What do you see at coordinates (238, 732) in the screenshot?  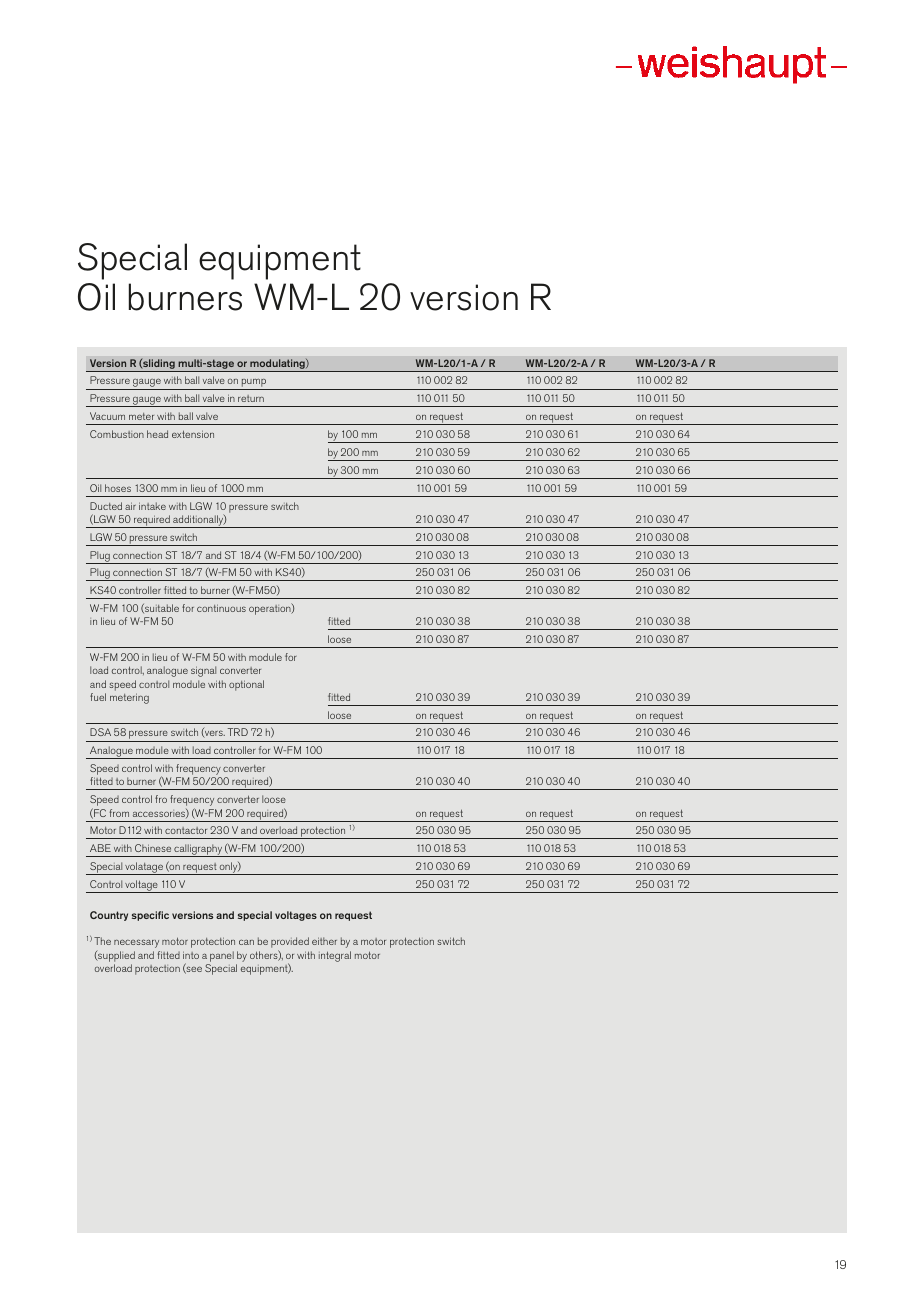 I see `TRD` at bounding box center [238, 732].
